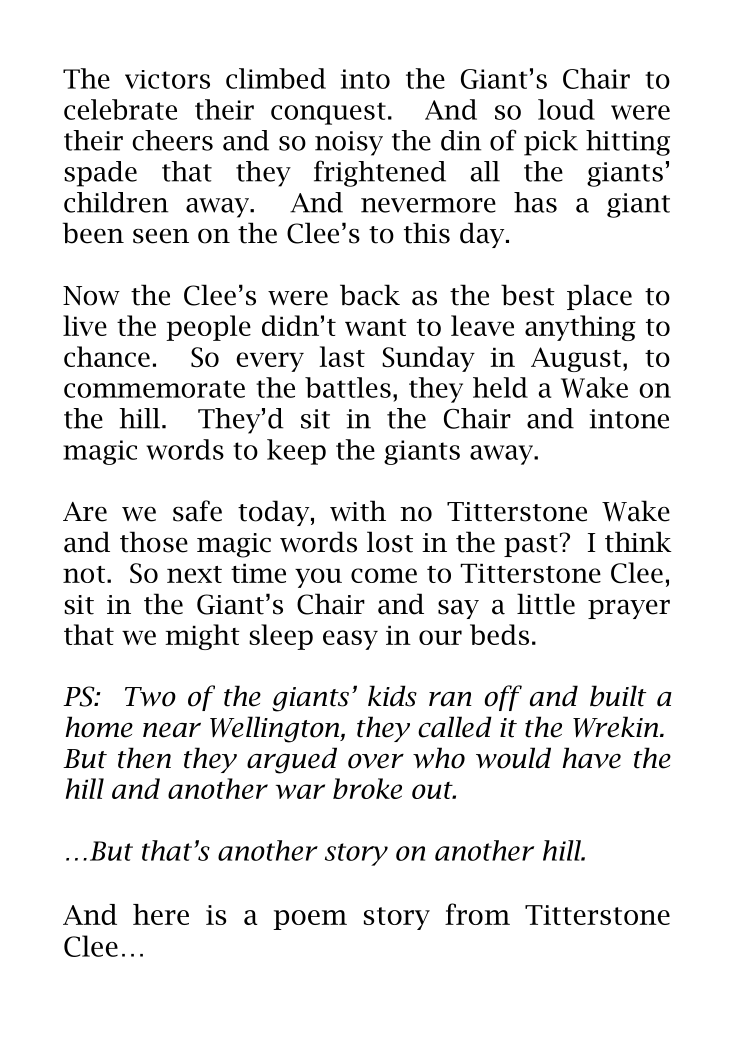 This page has width=734, height=1041. What do you see at coordinates (546, 604) in the page?
I see `little` at bounding box center [546, 604].
